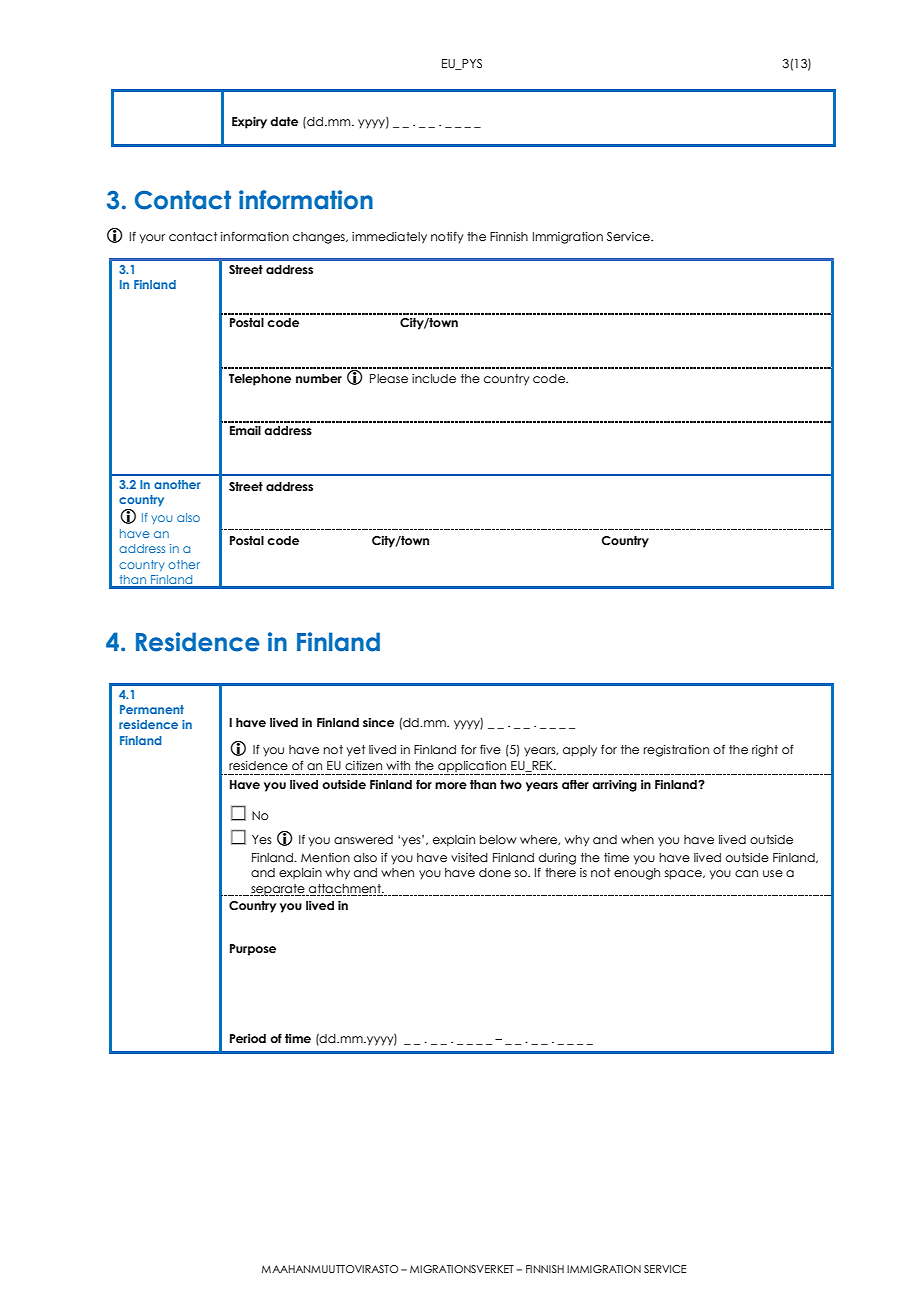  What do you see at coordinates (248, 1038) in the image?
I see `Period` at bounding box center [248, 1038].
